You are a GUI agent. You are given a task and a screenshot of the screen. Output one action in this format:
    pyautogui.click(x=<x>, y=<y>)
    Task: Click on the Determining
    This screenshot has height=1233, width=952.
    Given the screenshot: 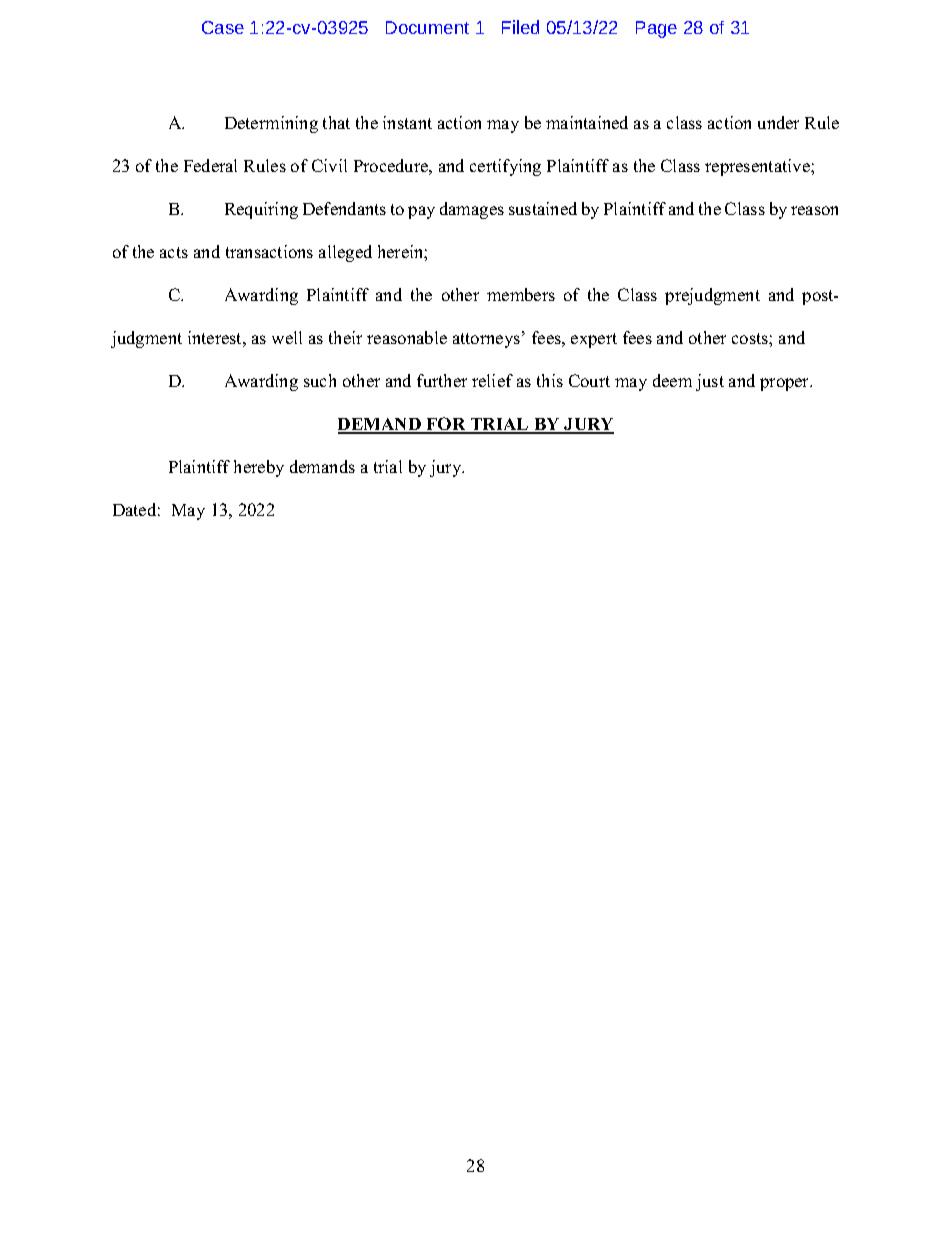 What is the action you would take?
    pyautogui.click(x=271, y=124)
